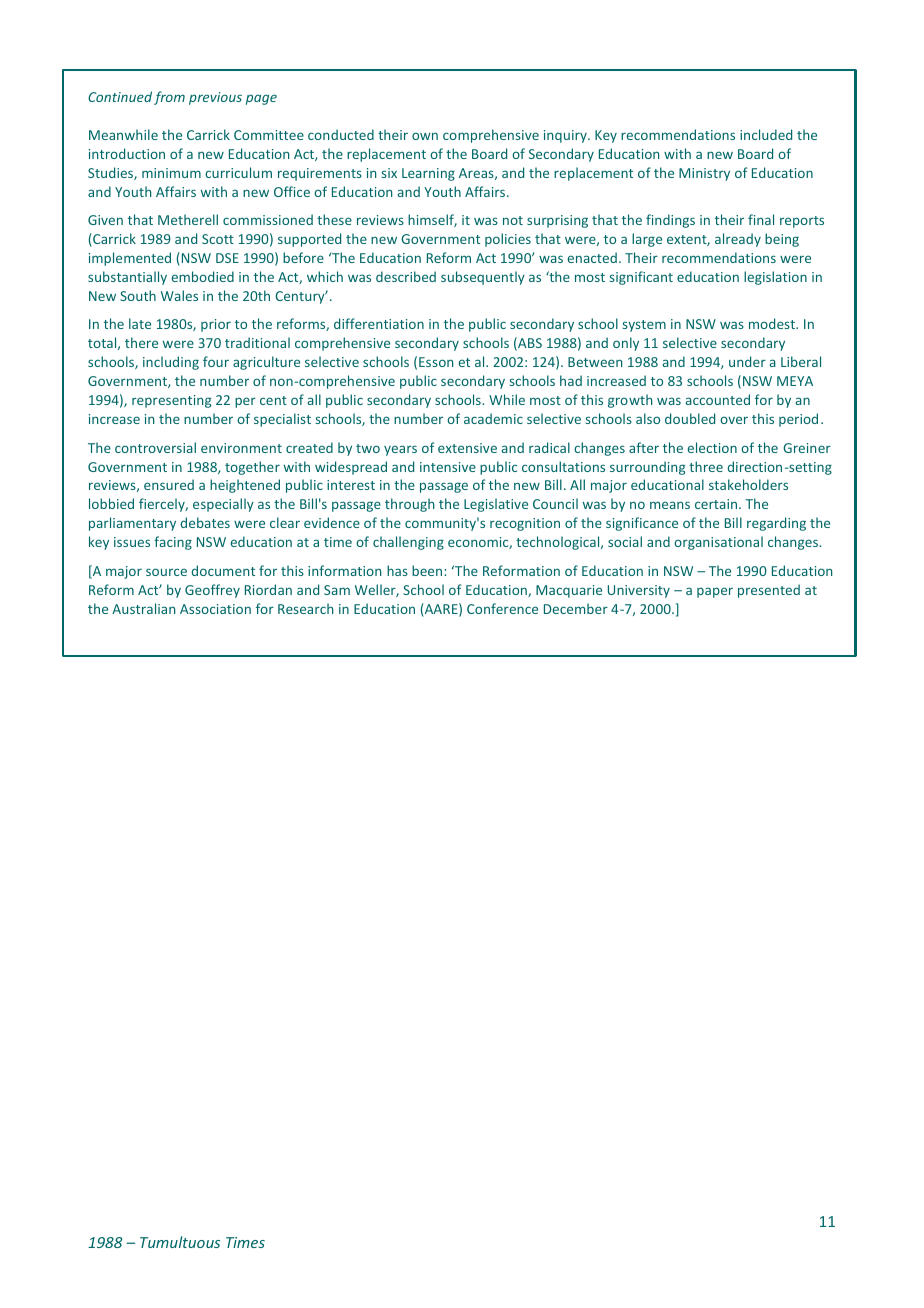 This image has height=1308, width=924. Describe the element at coordinates (766, 134) in the image. I see `included` at that location.
